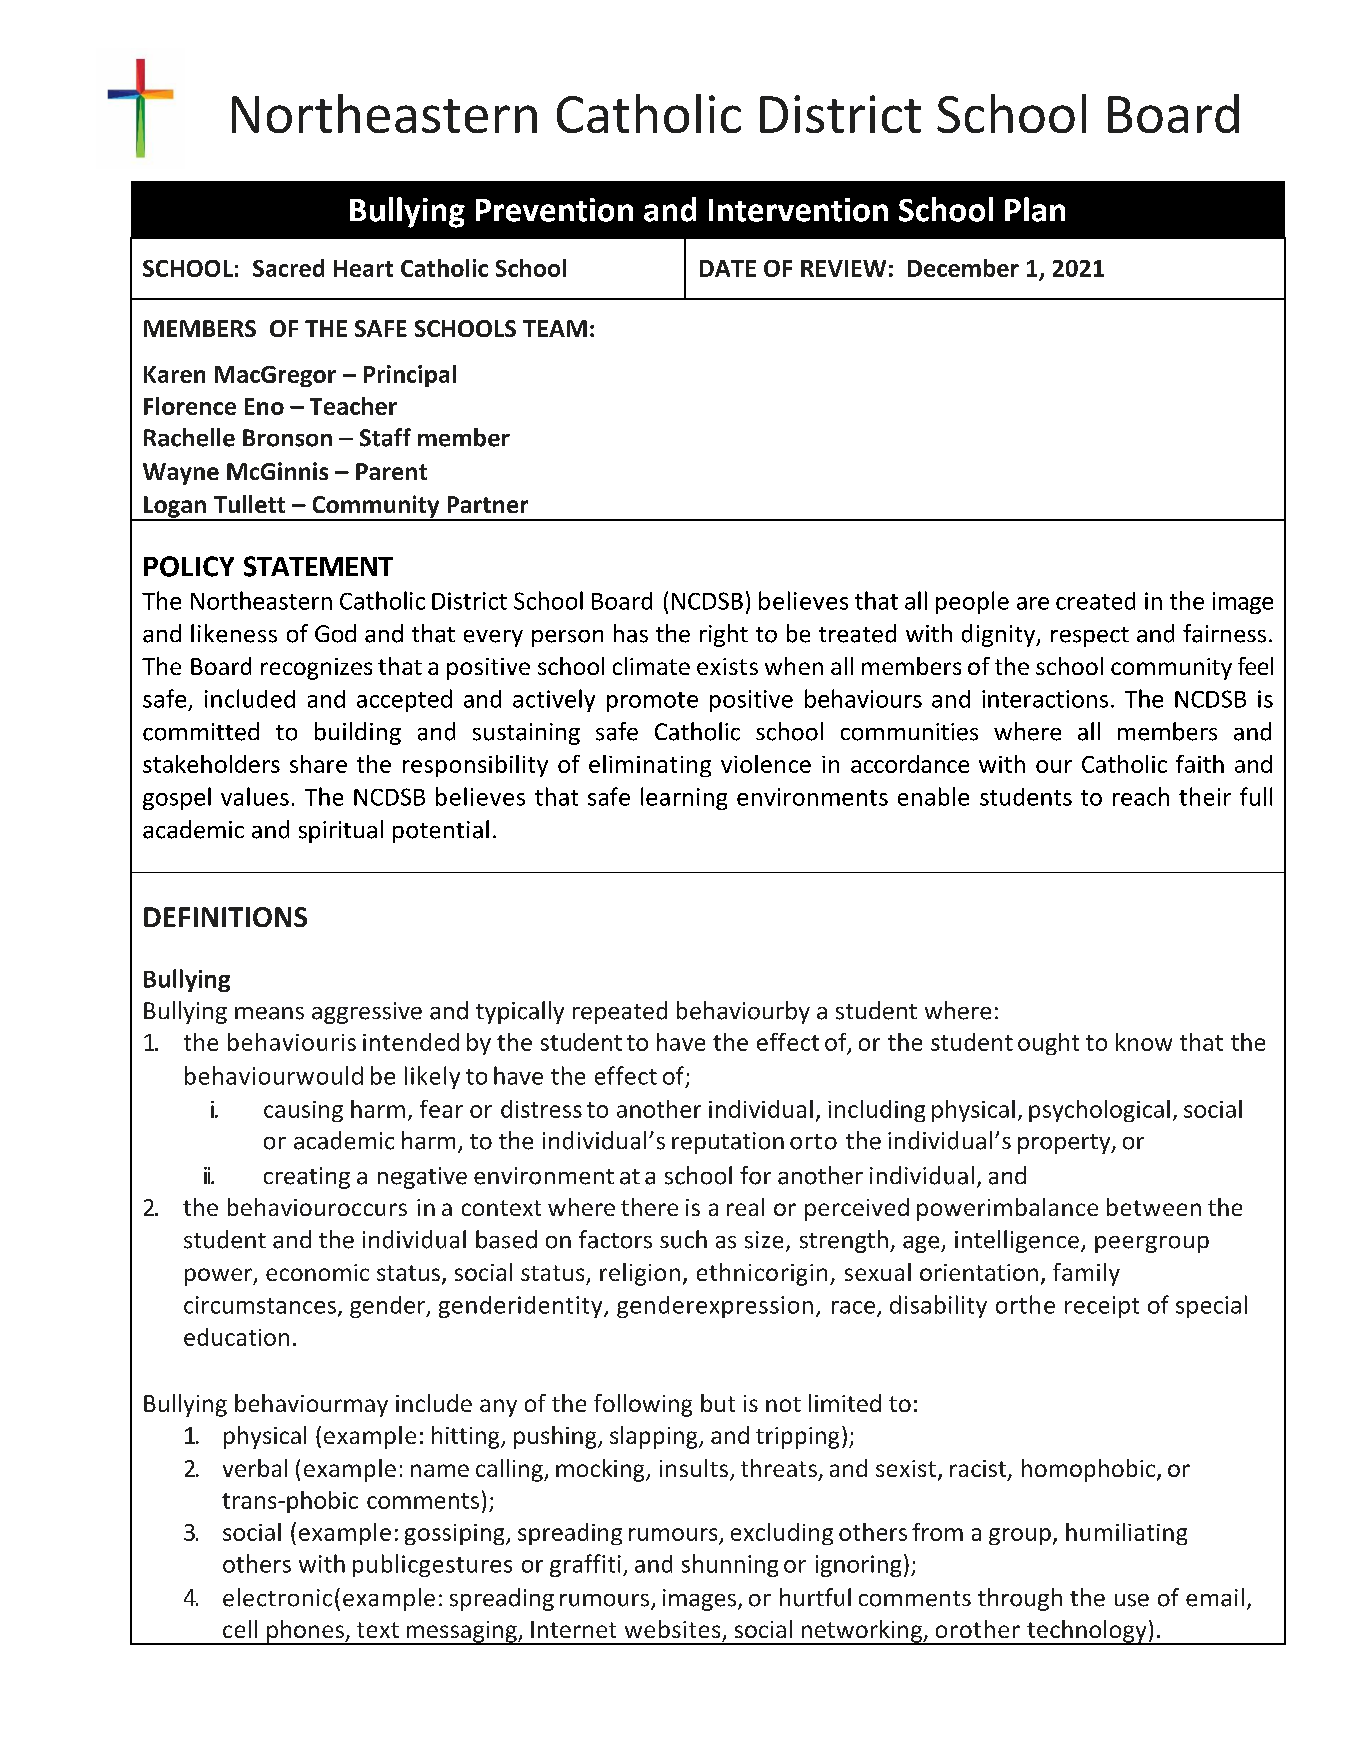 This image has height=1752, width=1354. What do you see at coordinates (288, 268) in the image?
I see `Sacred` at bounding box center [288, 268].
